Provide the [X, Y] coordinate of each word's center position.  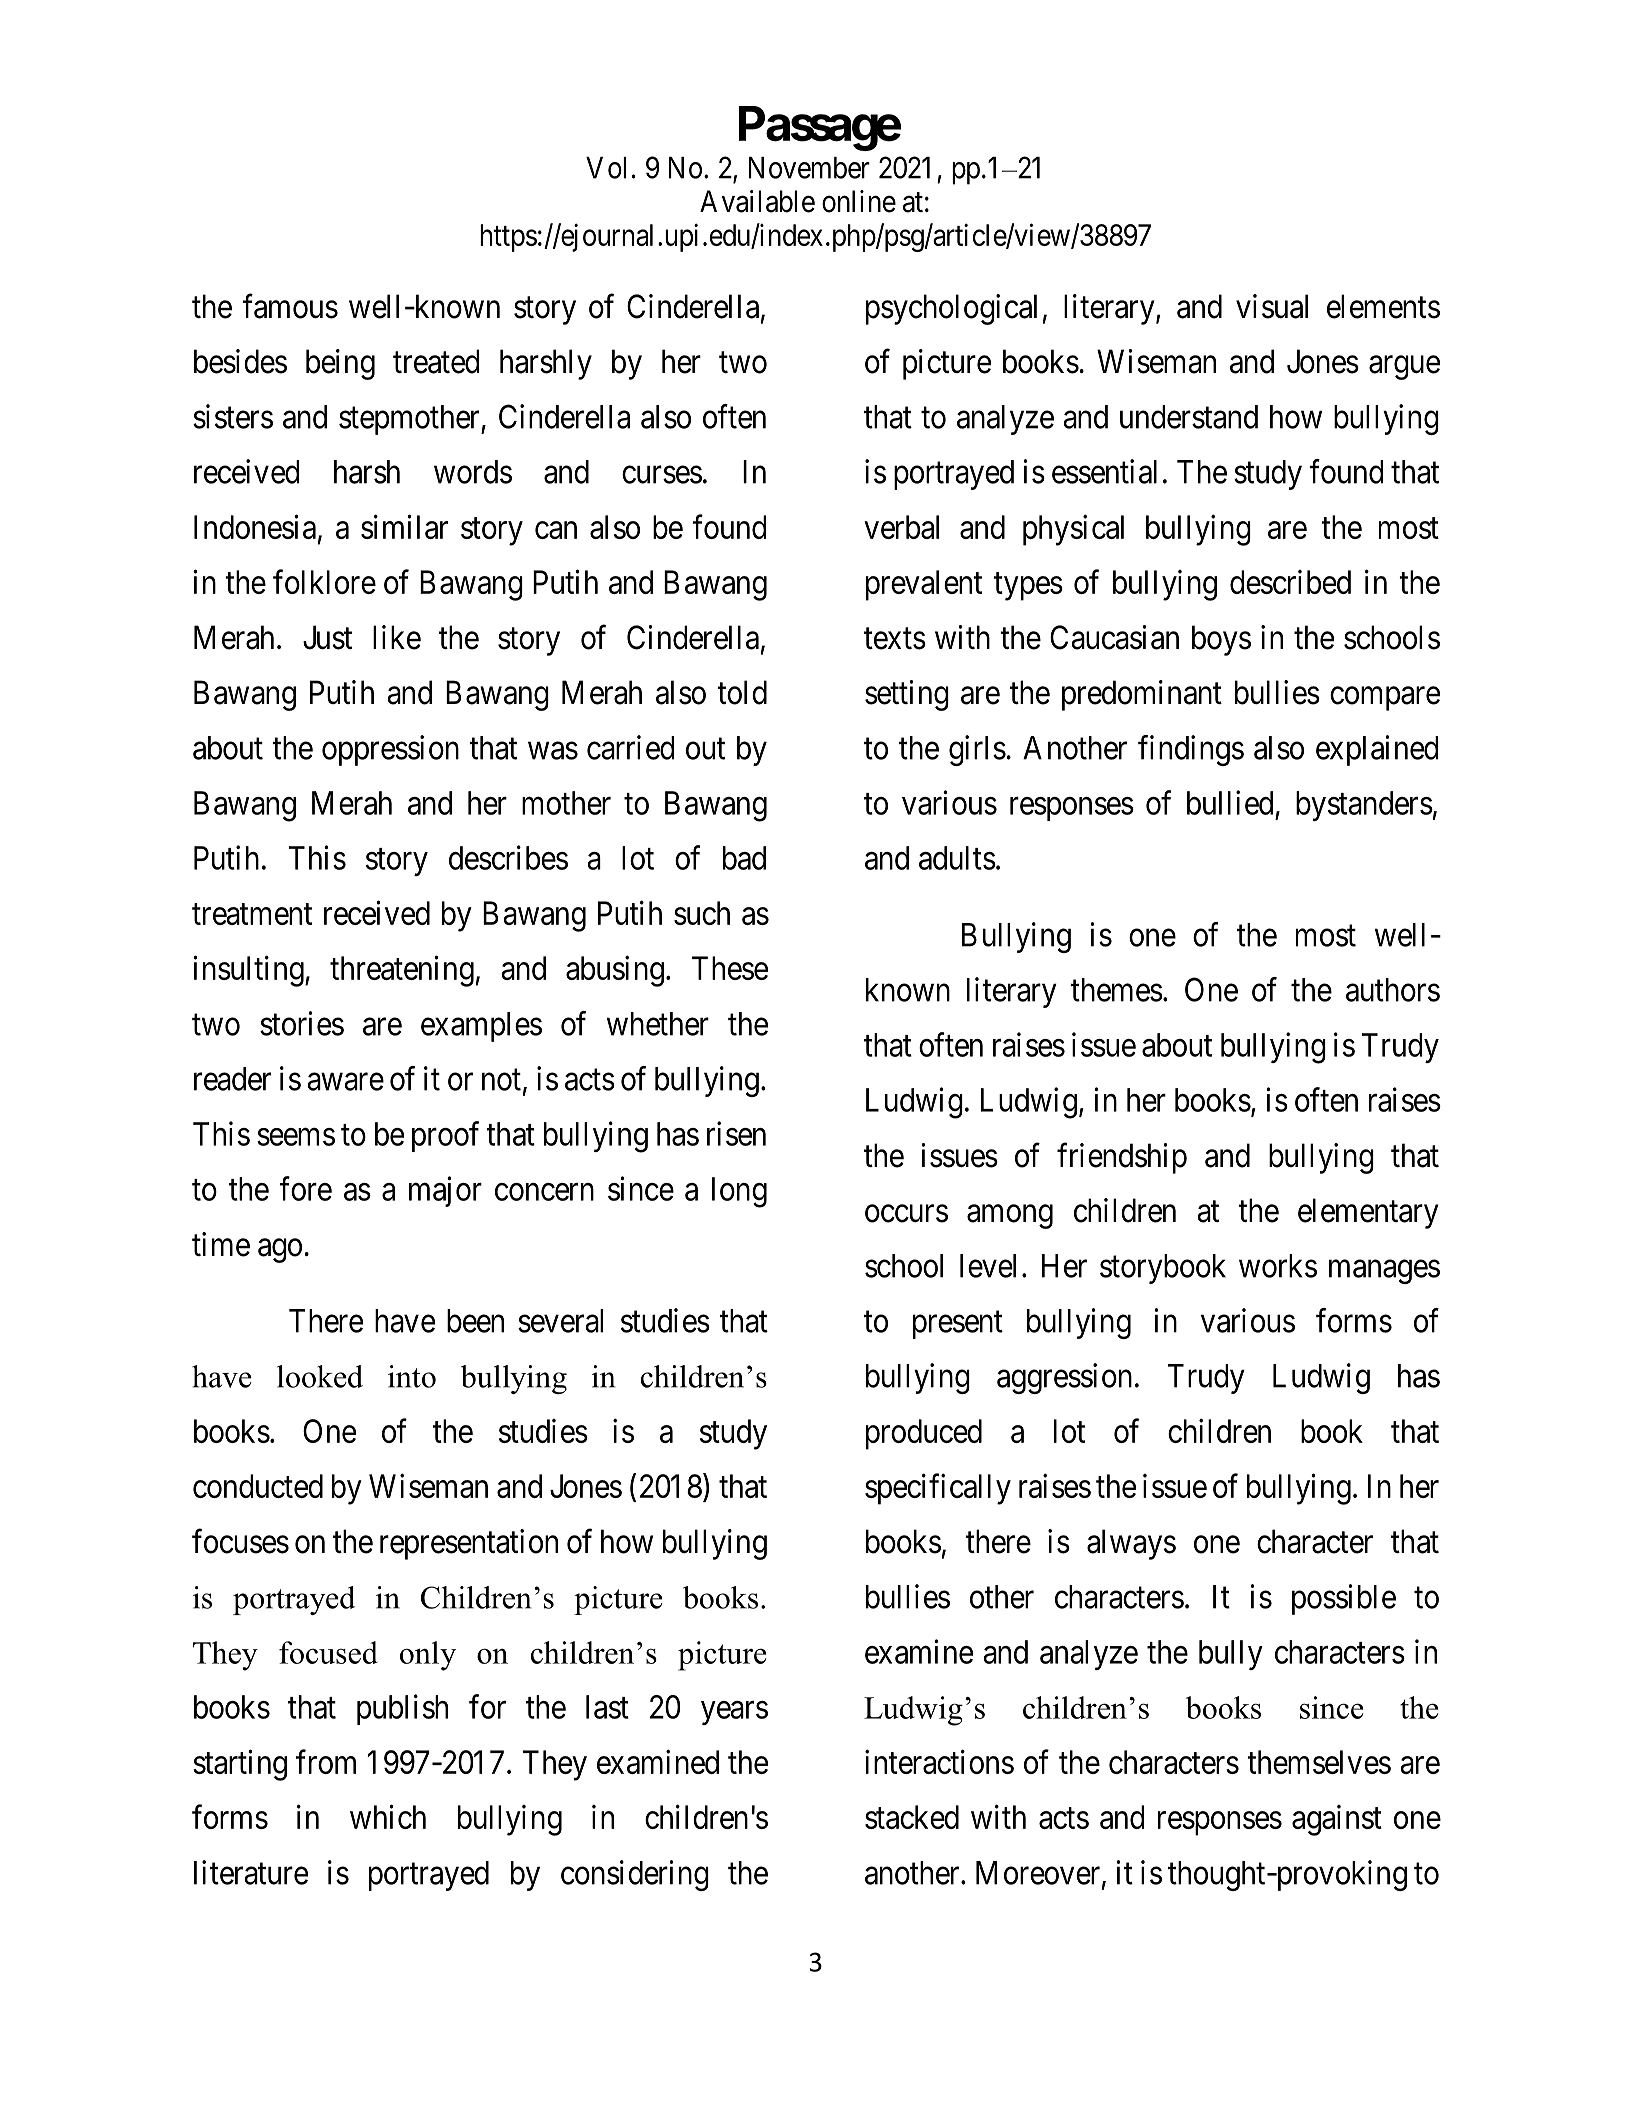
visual [1272, 306]
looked [320, 1376]
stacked [912, 1817]
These [730, 968]
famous [290, 306]
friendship [1122, 1158]
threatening [402, 971]
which [388, 1817]
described [1290, 582]
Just [327, 637]
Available [757, 201]
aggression [1064, 1378]
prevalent [924, 585]
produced [924, 1434]
